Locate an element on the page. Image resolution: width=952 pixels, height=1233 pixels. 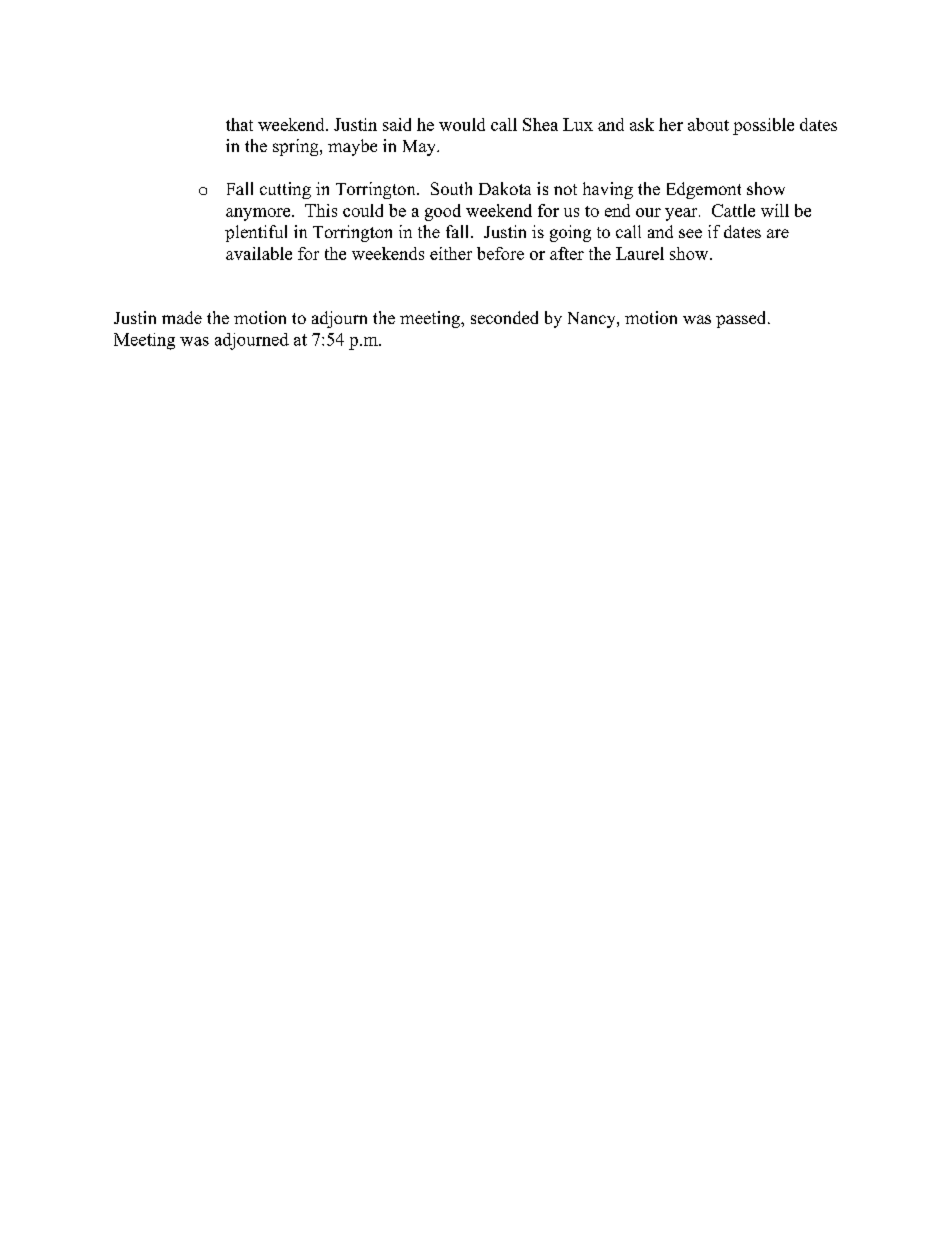
having is located at coordinates (608, 190).
